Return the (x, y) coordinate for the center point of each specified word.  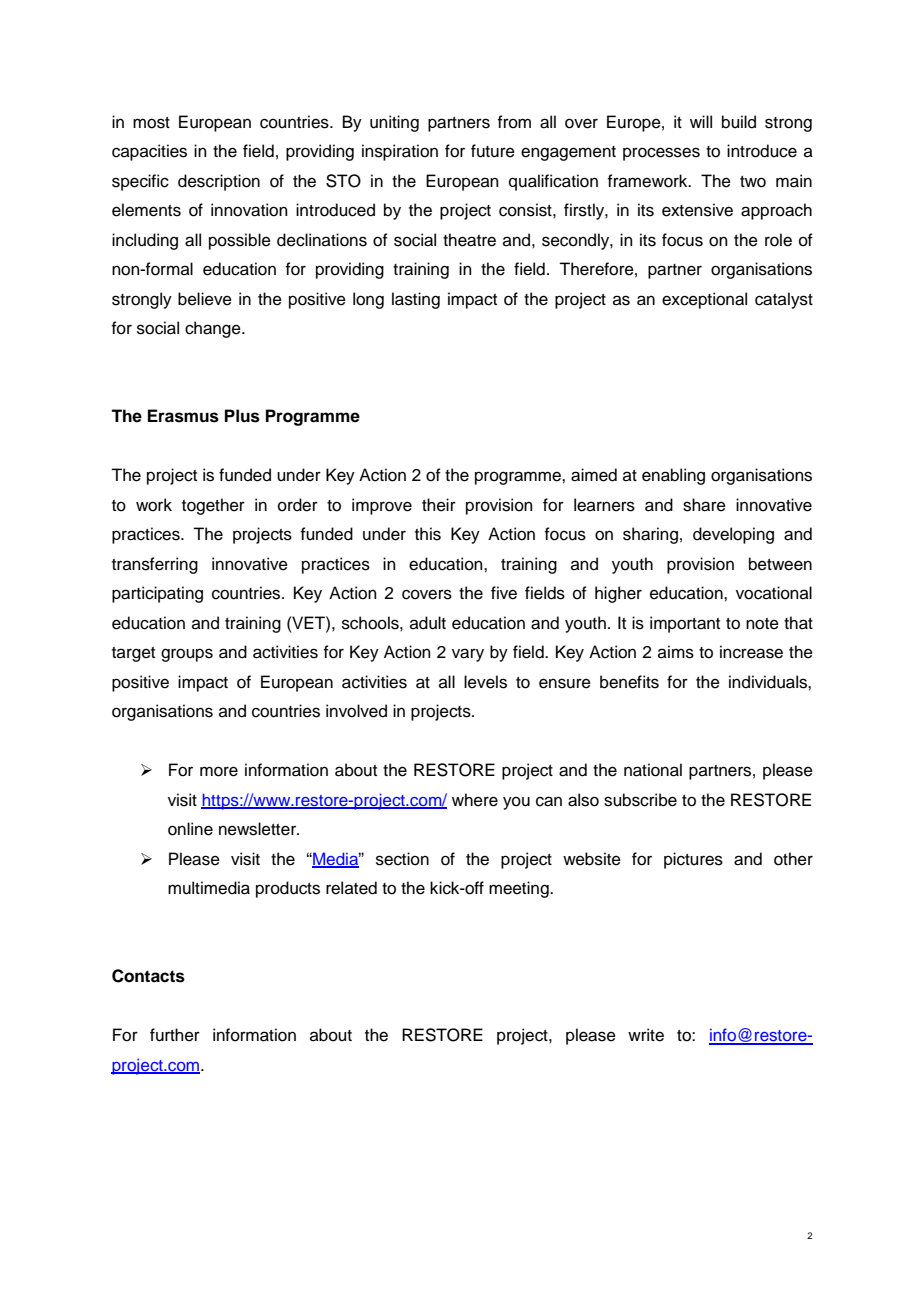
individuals (769, 682)
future (493, 151)
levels (485, 682)
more (219, 771)
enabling (673, 476)
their (439, 505)
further (175, 1035)
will (701, 121)
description (219, 182)
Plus (242, 416)
